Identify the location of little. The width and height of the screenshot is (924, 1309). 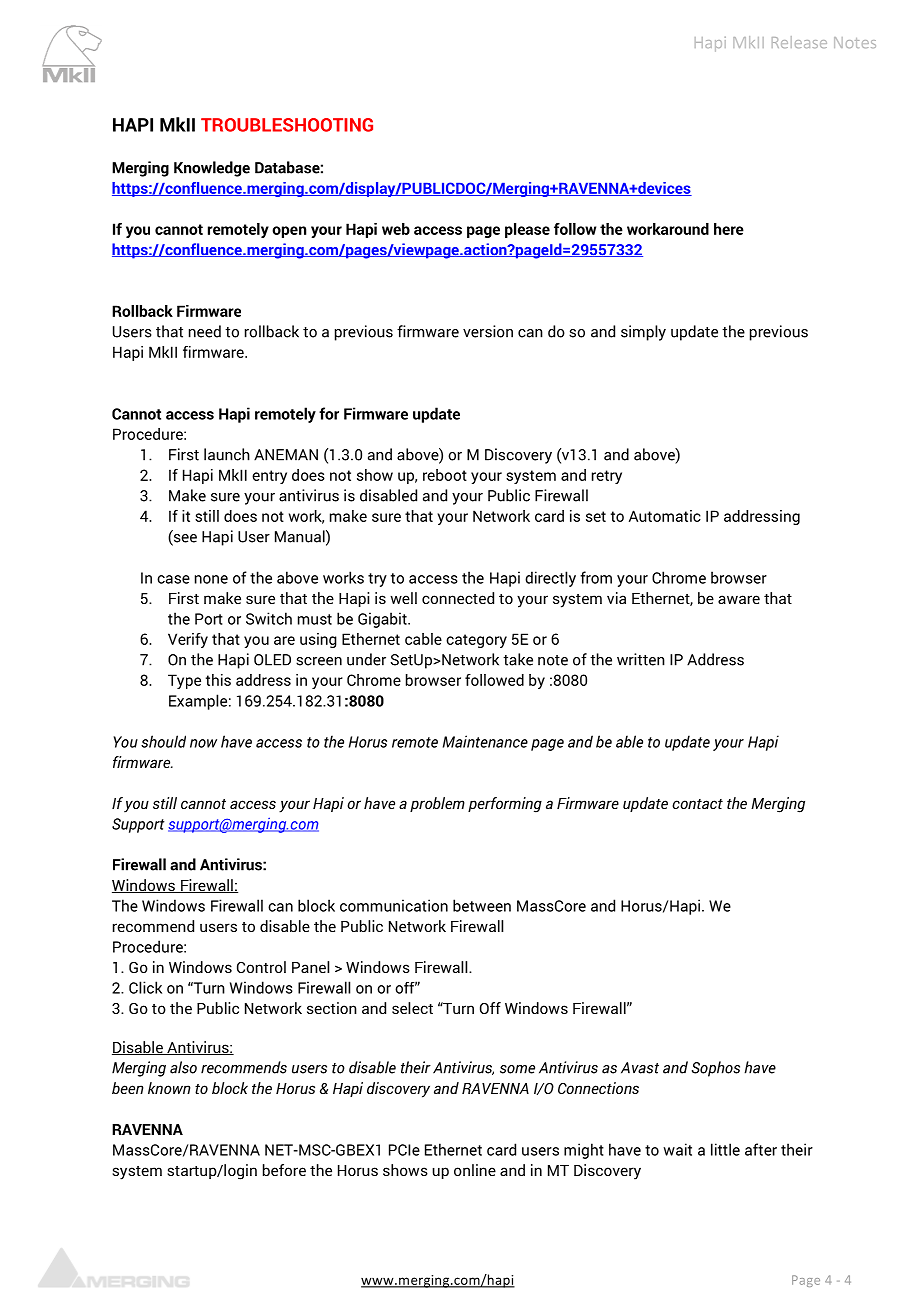
(725, 1149).
